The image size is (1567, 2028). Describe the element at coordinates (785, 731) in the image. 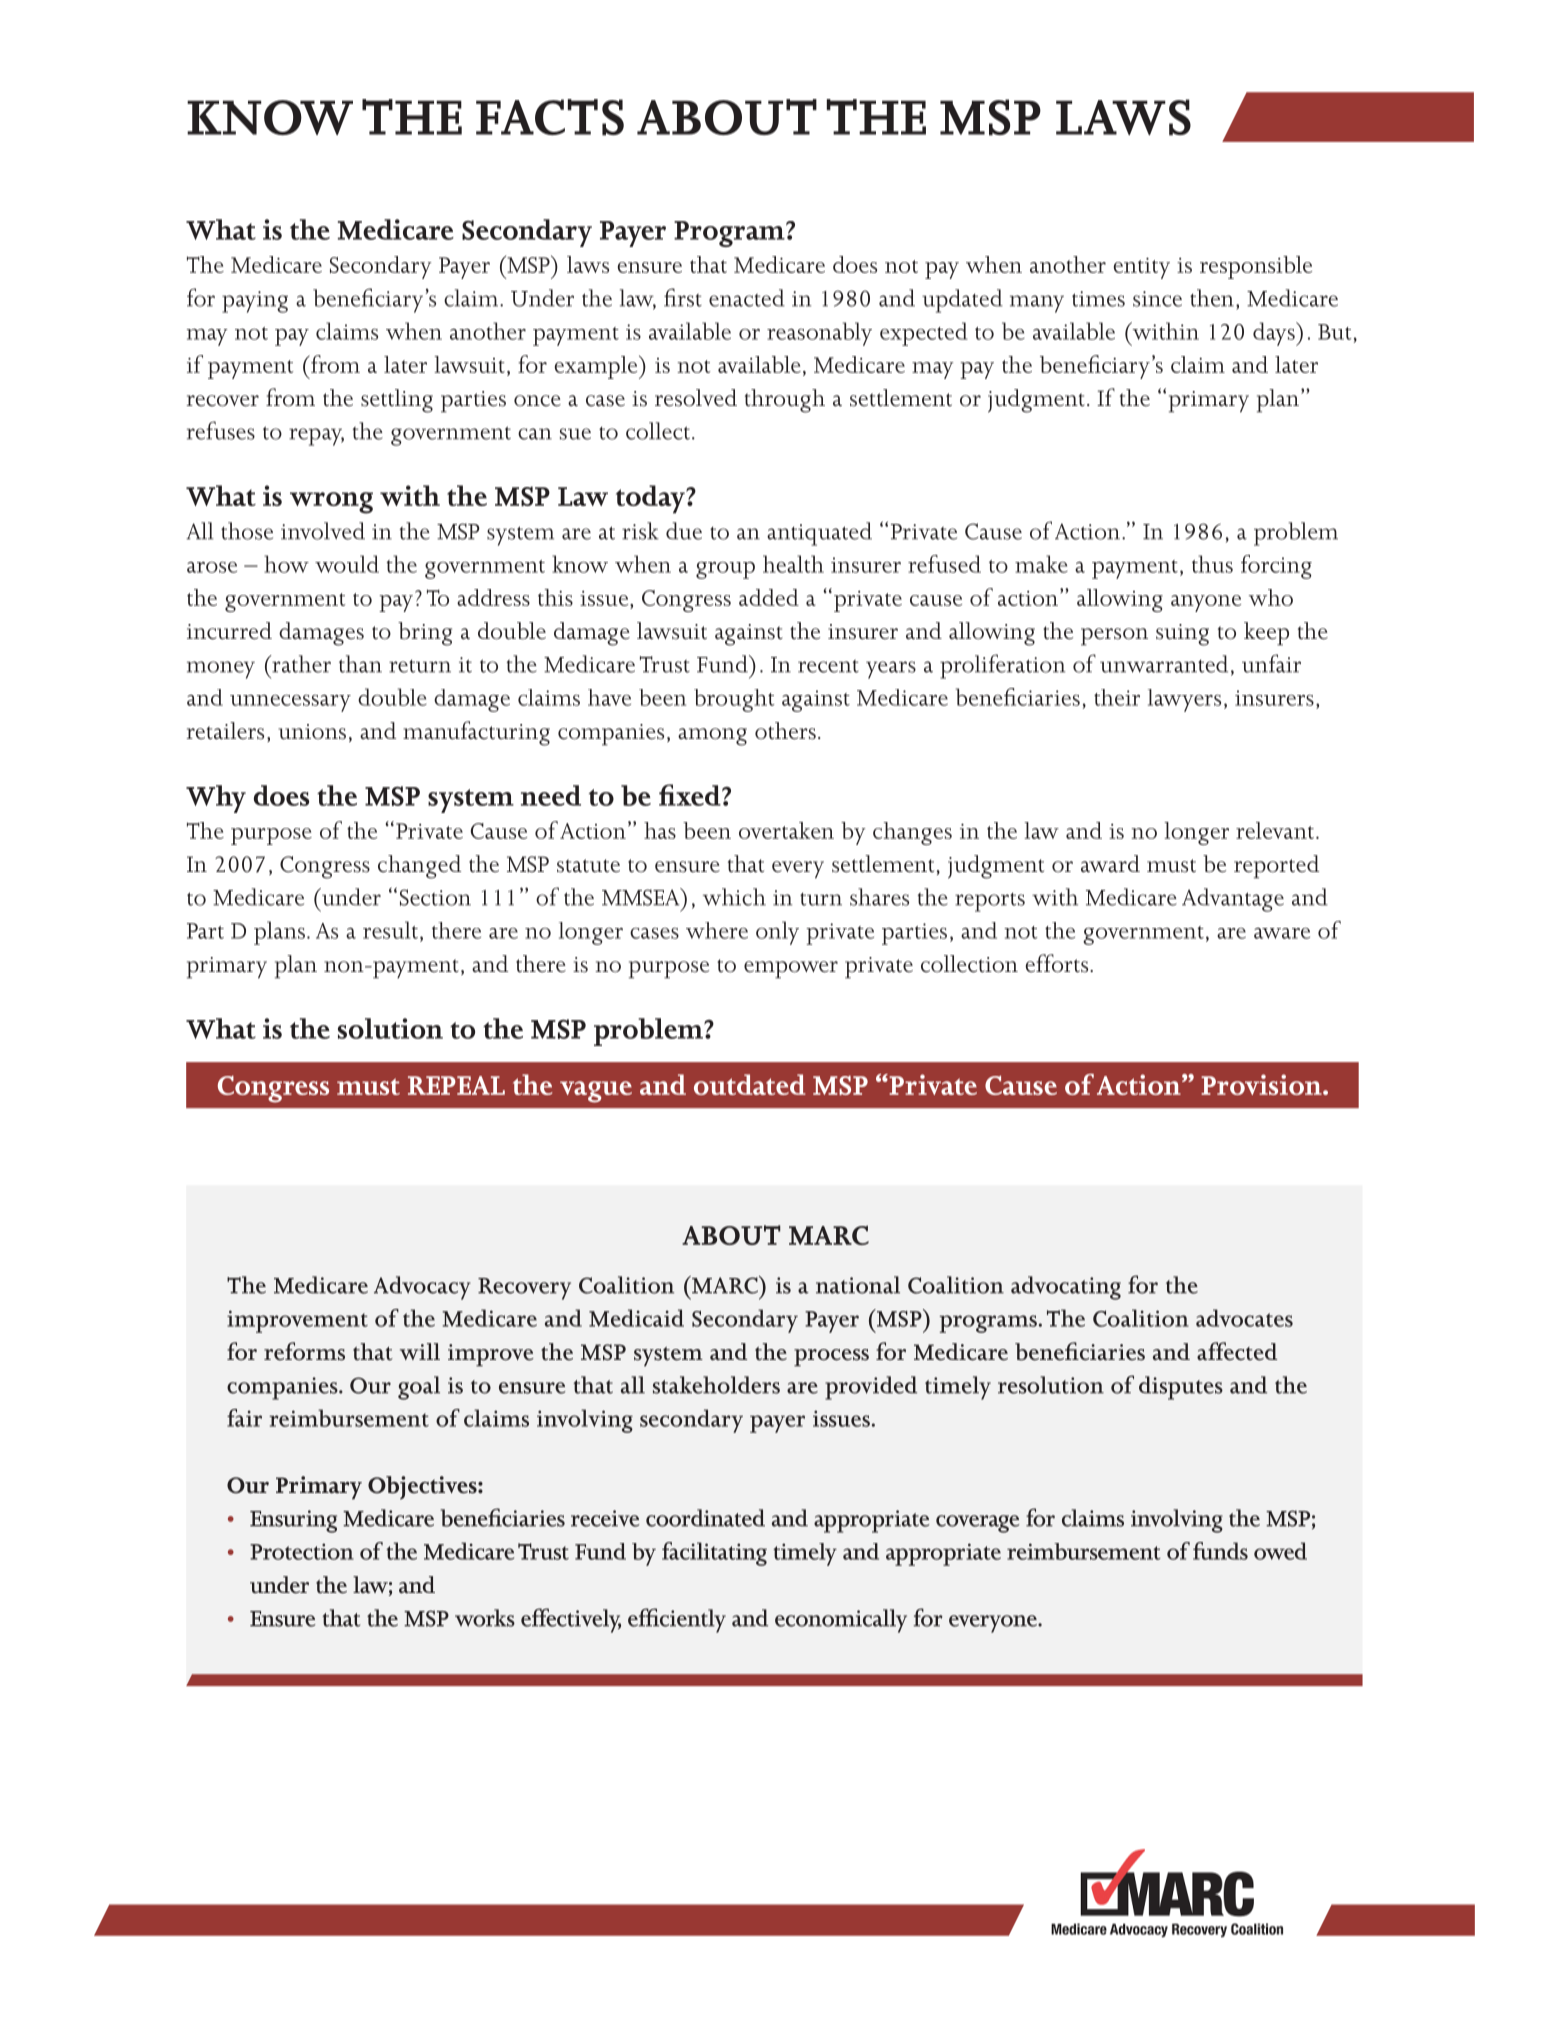

I see `others` at that location.
